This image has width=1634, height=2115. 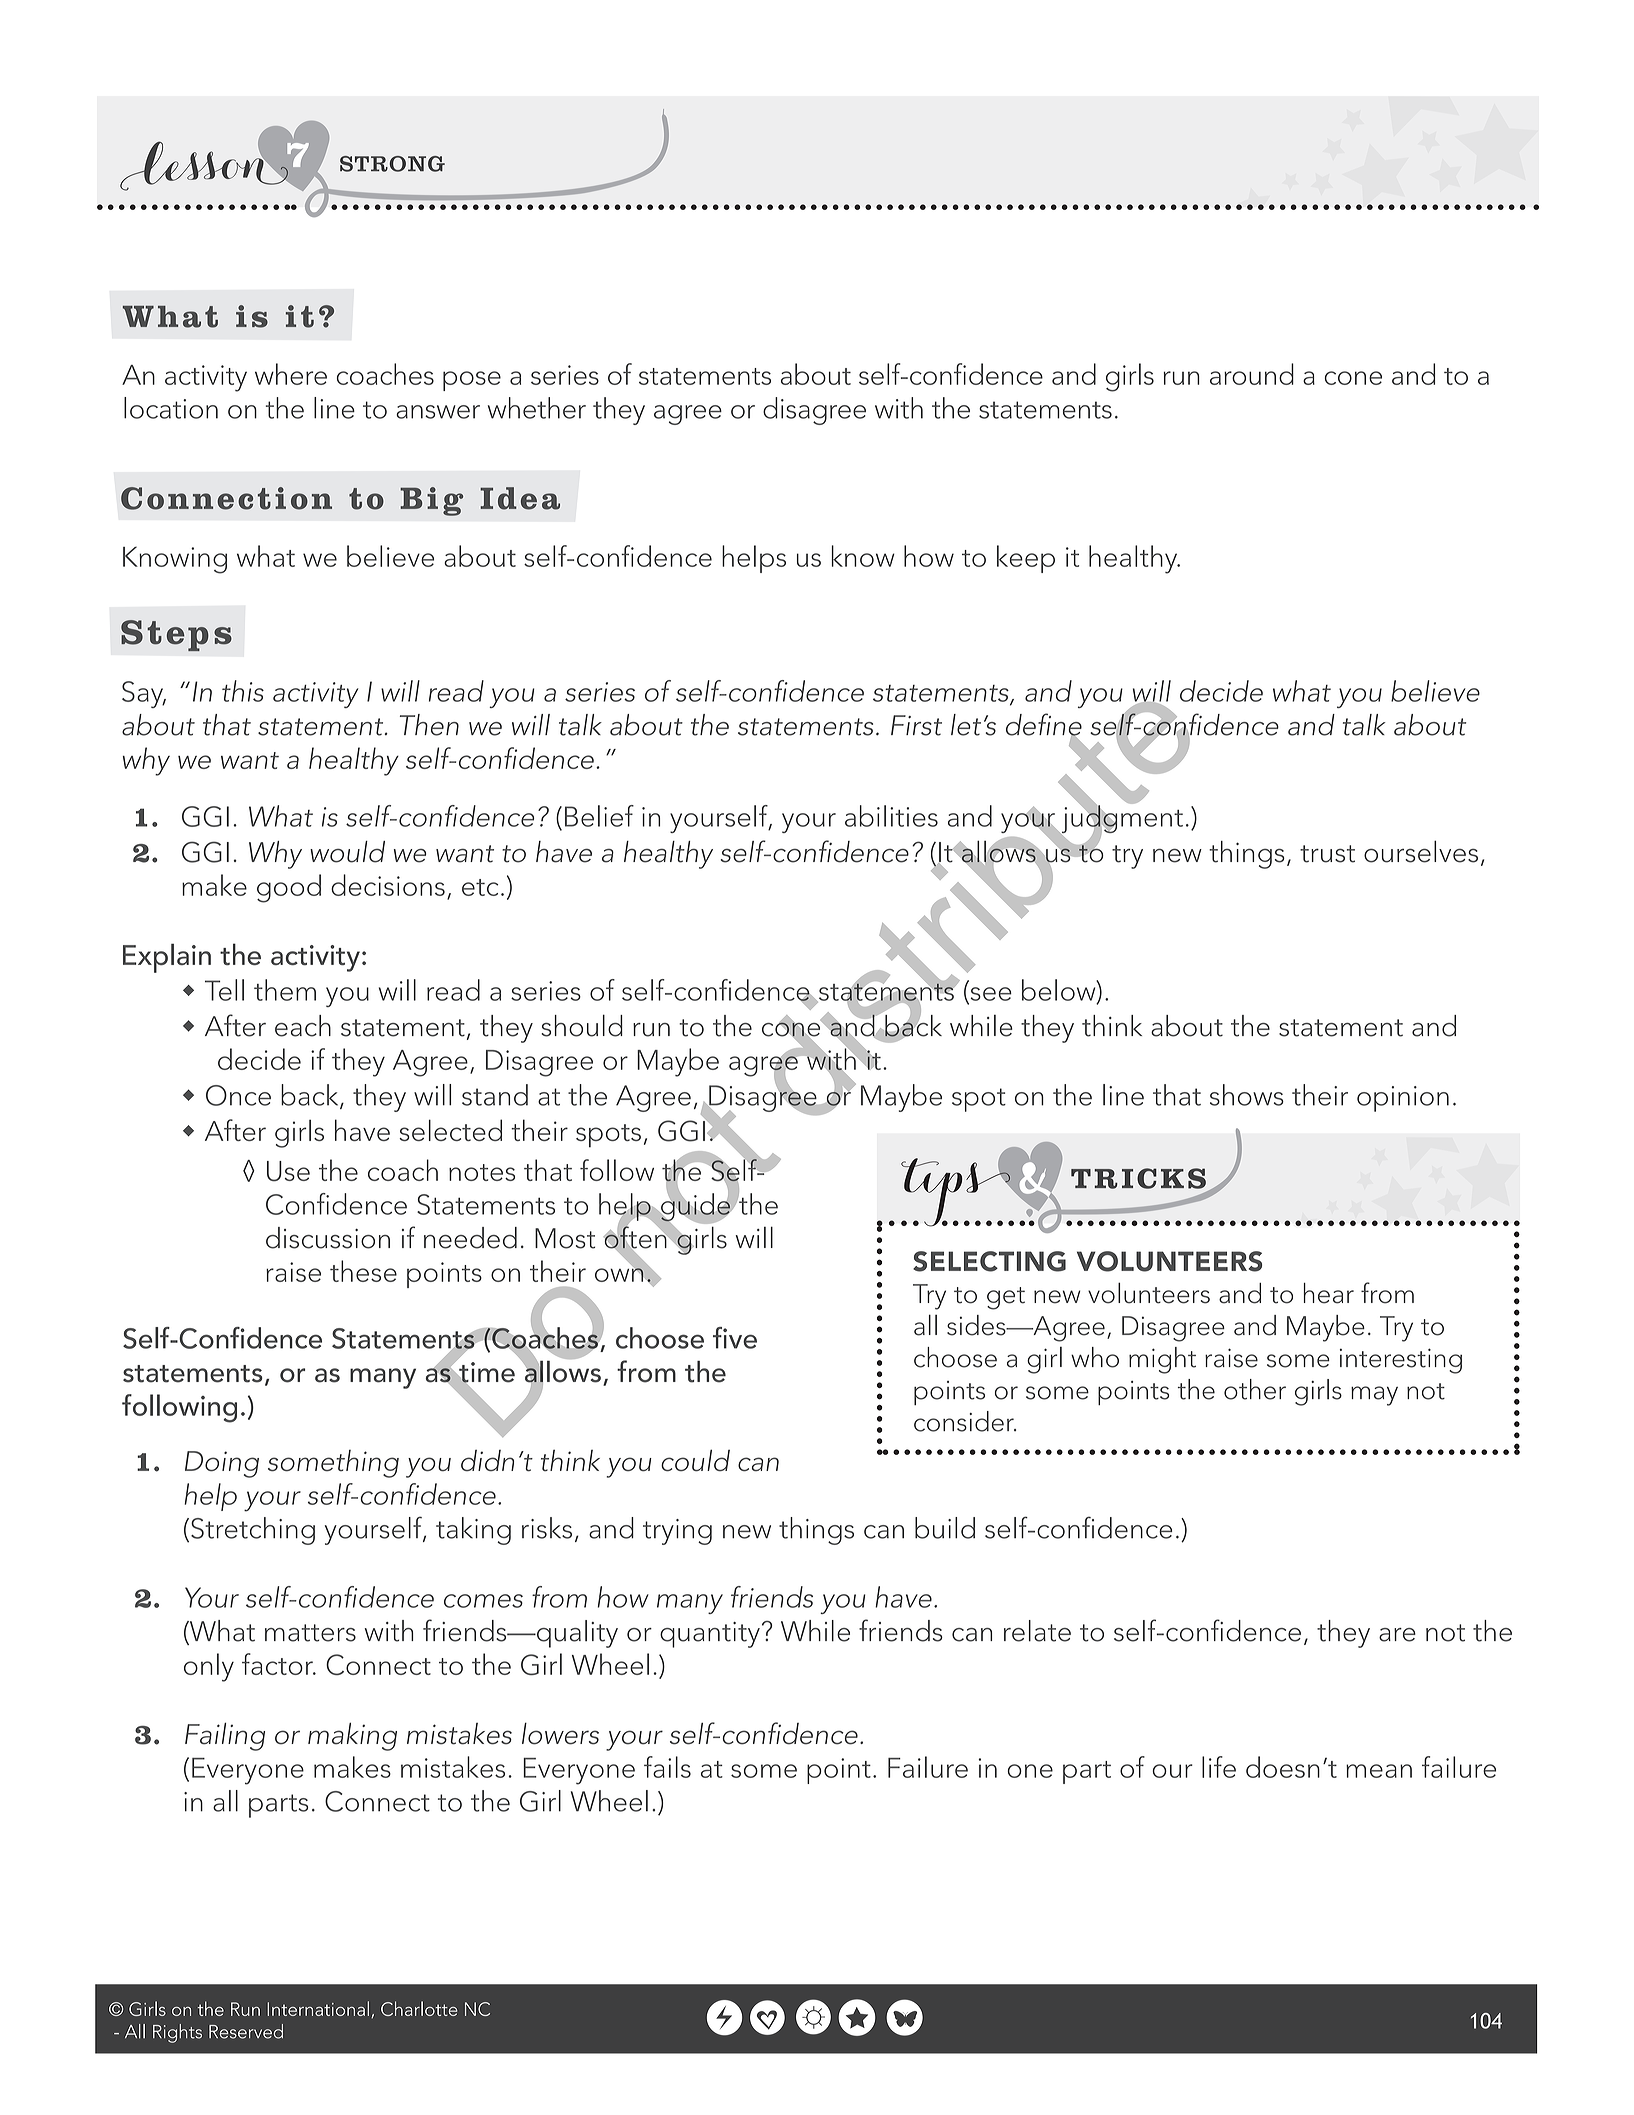 What do you see at coordinates (582, 1025) in the image?
I see `should` at bounding box center [582, 1025].
